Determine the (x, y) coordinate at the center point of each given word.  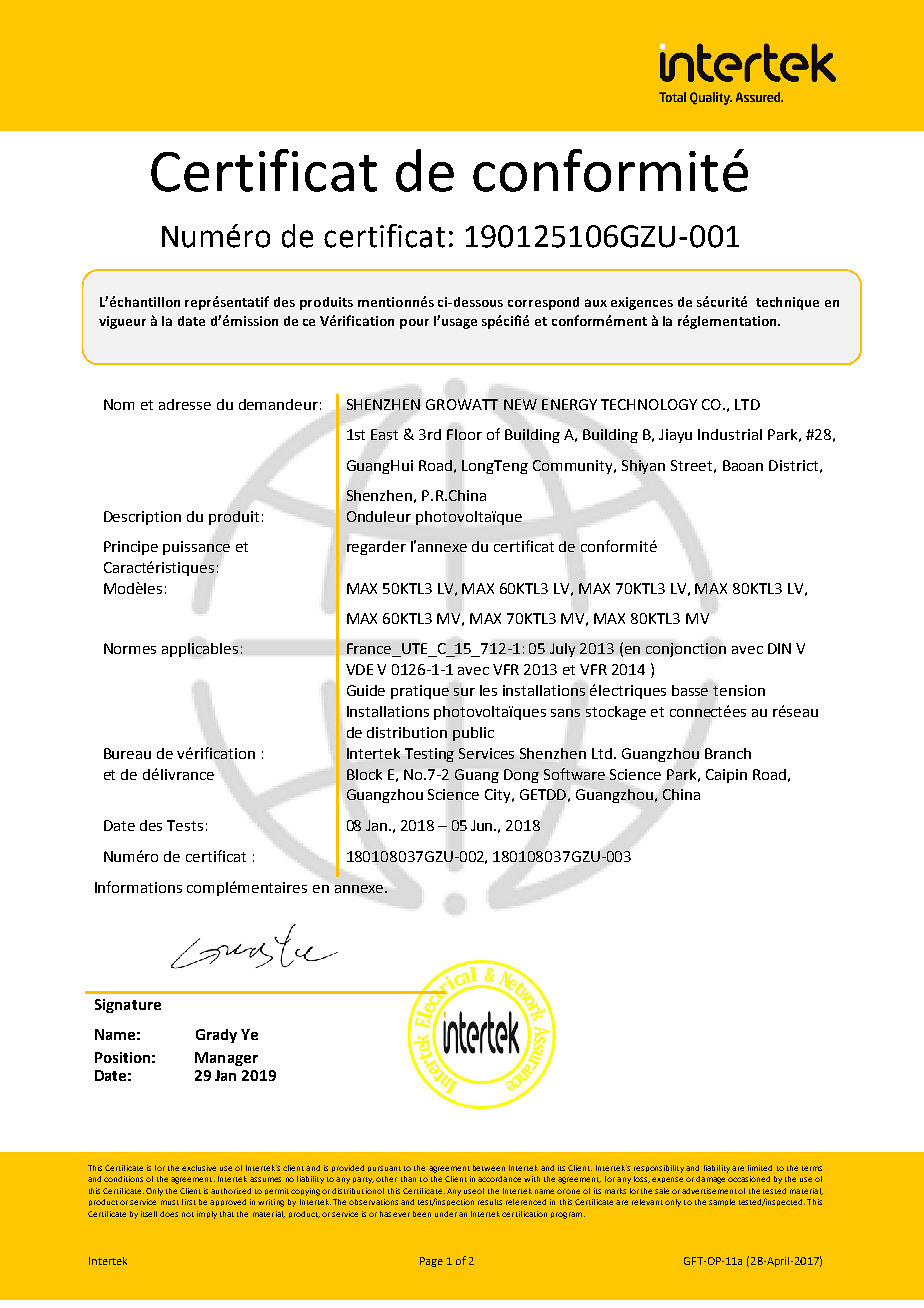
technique (787, 303)
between (489, 1168)
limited (760, 1168)
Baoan (743, 465)
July (562, 650)
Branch (728, 753)
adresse (185, 404)
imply (207, 1215)
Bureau (127, 753)
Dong (521, 776)
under (446, 1214)
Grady (216, 1036)
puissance (196, 548)
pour (414, 324)
